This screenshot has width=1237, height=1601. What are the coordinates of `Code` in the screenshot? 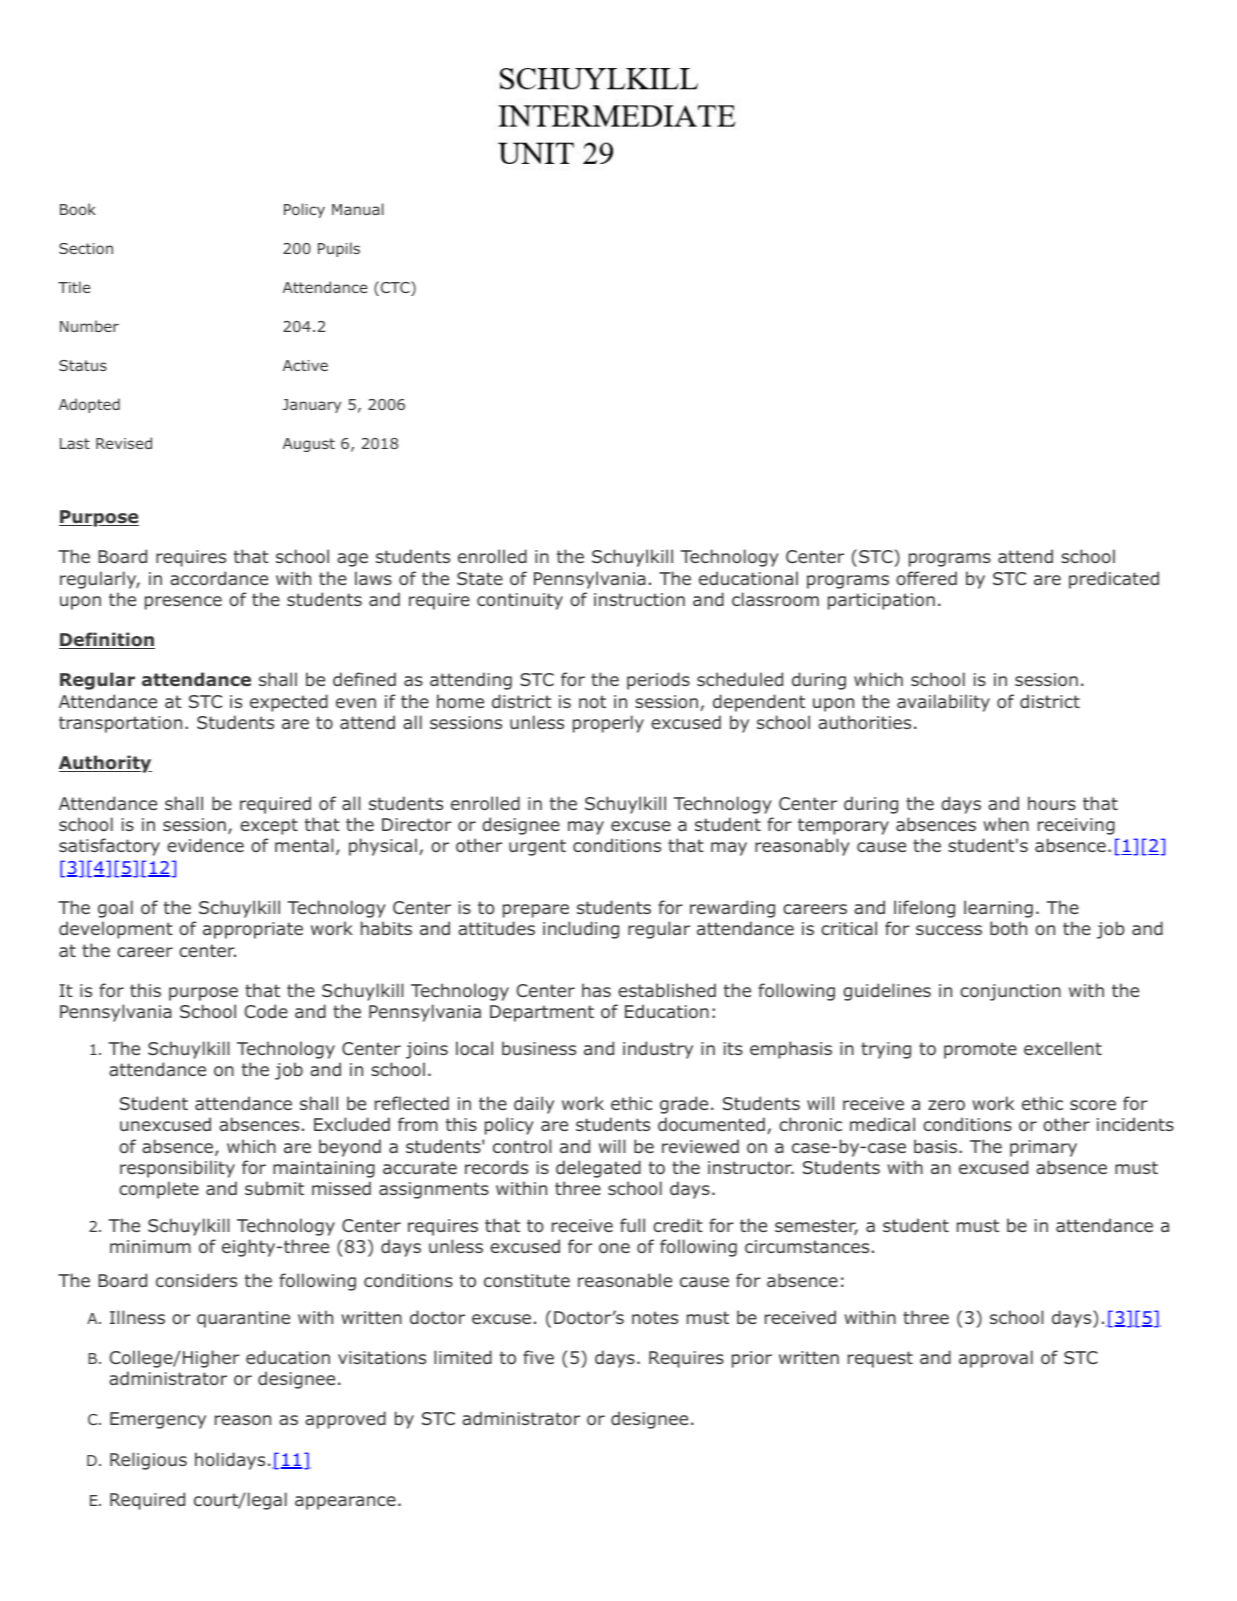 It's located at (266, 1011).
